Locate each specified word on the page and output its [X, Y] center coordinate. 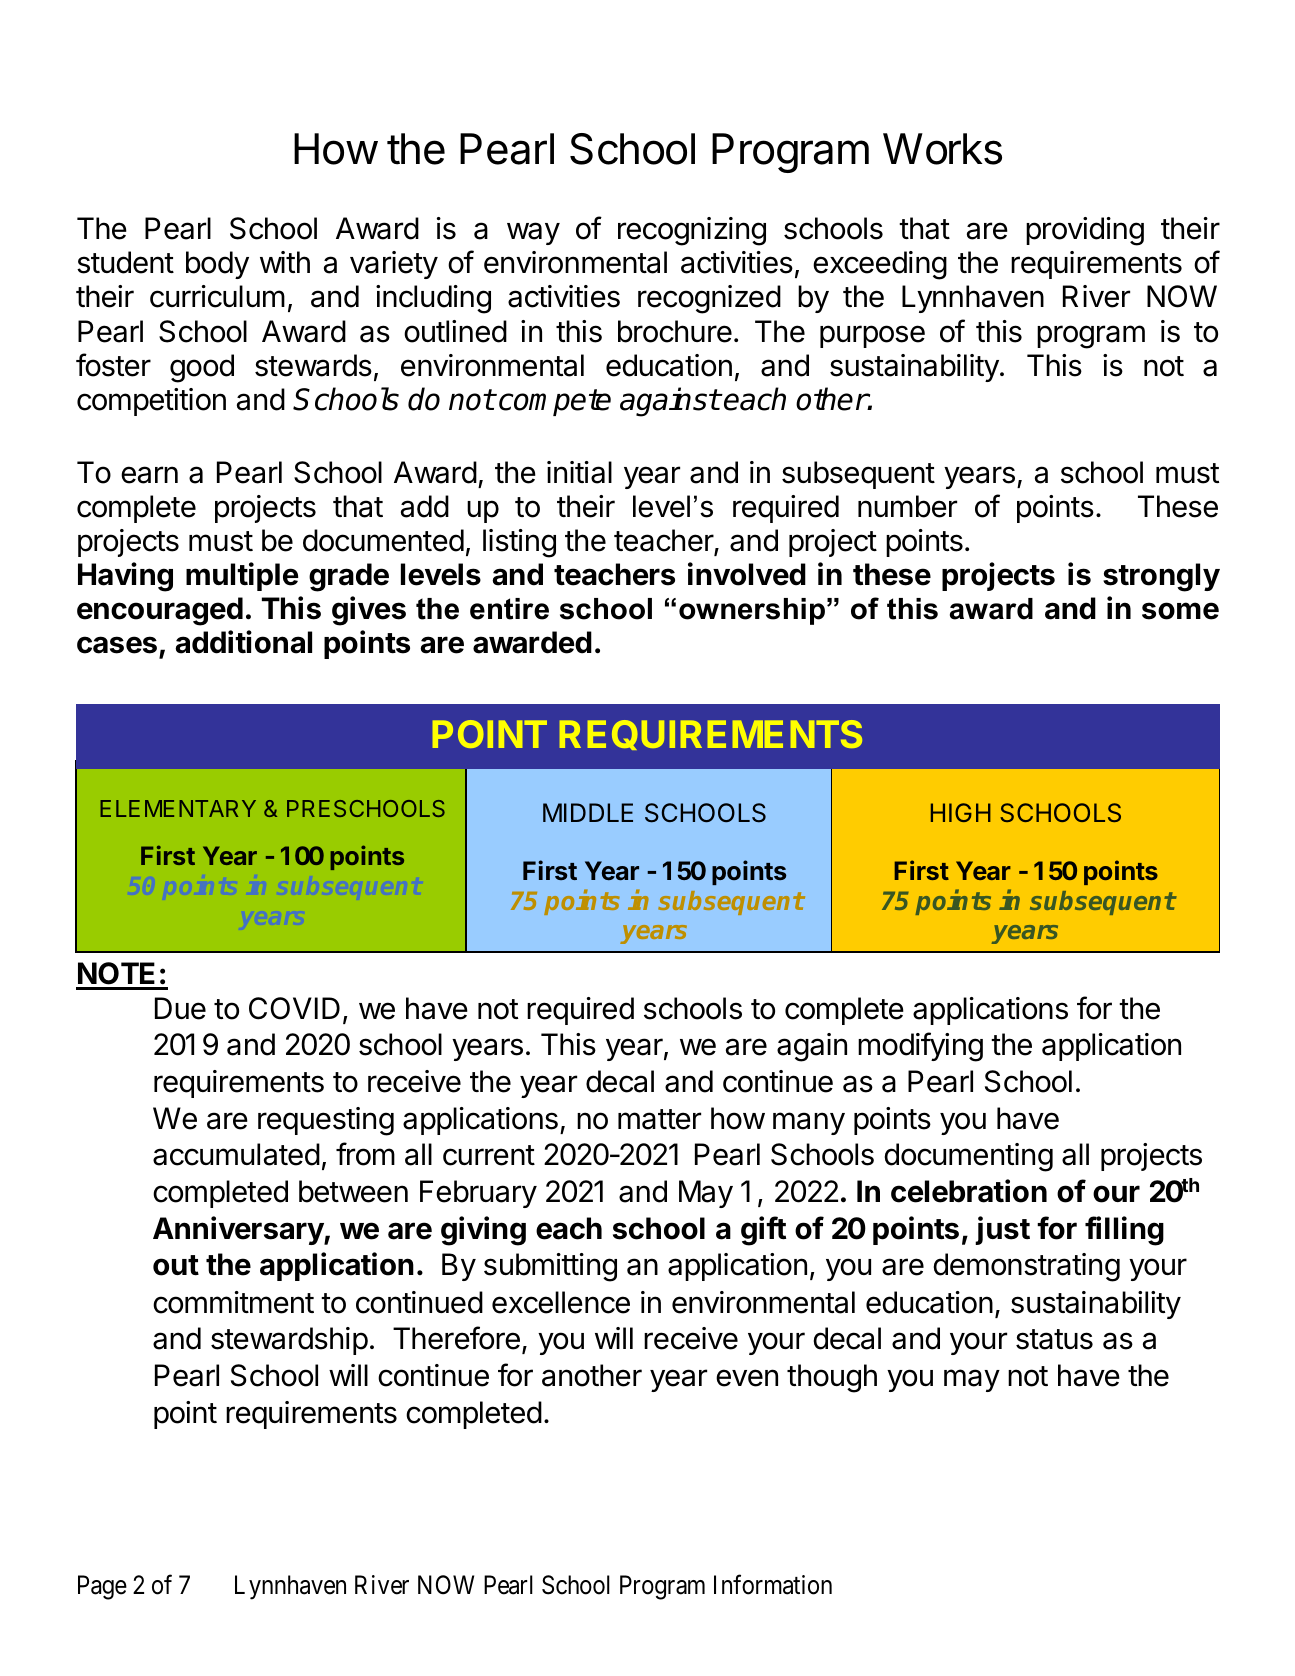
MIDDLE [588, 812]
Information [773, 1584]
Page [102, 1587]
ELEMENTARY [178, 808]
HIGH [961, 812]
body [217, 265]
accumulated [236, 1154]
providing [1085, 231]
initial [579, 472]
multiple [242, 576]
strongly [1161, 577]
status [1054, 1339]
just [1002, 1230]
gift [763, 1231]
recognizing [692, 231]
